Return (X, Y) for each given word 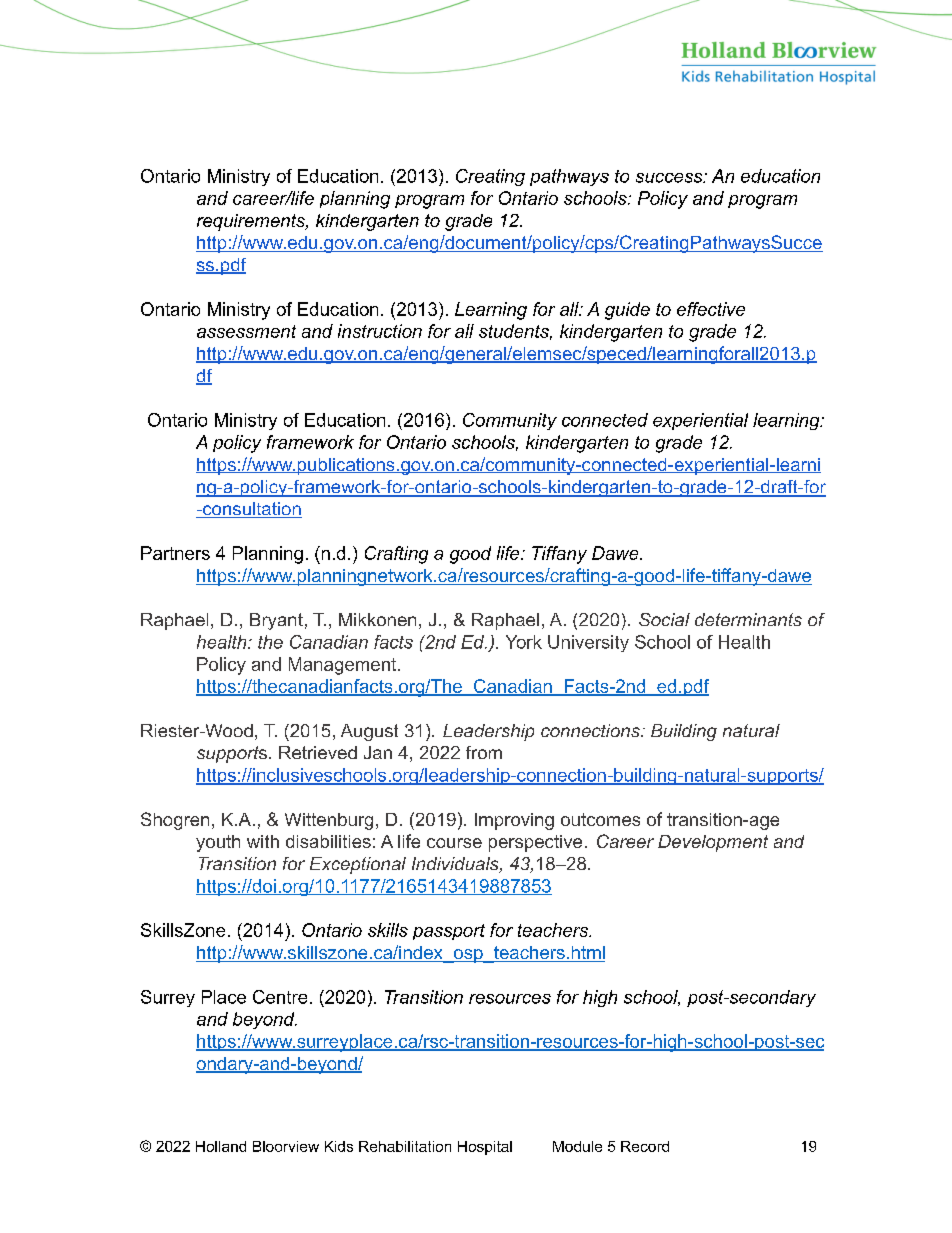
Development (713, 843)
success (670, 178)
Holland (221, 1146)
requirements (252, 222)
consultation (251, 510)
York (524, 642)
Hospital (485, 1148)
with (263, 841)
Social (664, 619)
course (454, 843)
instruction (380, 331)
